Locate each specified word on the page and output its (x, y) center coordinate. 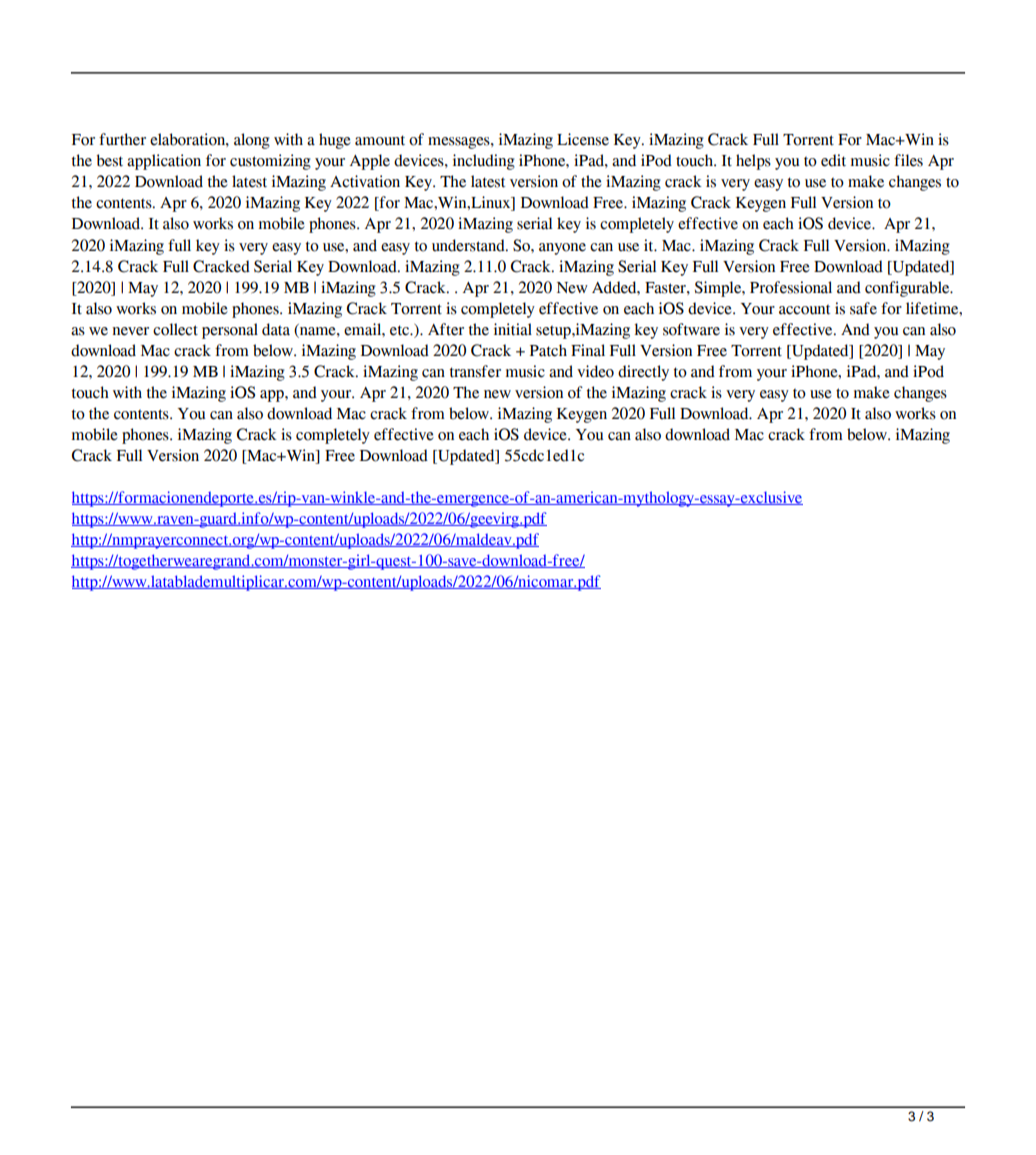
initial (513, 329)
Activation (365, 181)
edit (833, 160)
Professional (791, 287)
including (484, 162)
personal (230, 331)
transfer (475, 371)
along (252, 141)
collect (175, 329)
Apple (370, 162)
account (804, 310)
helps (753, 162)
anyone (562, 249)
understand (469, 245)
